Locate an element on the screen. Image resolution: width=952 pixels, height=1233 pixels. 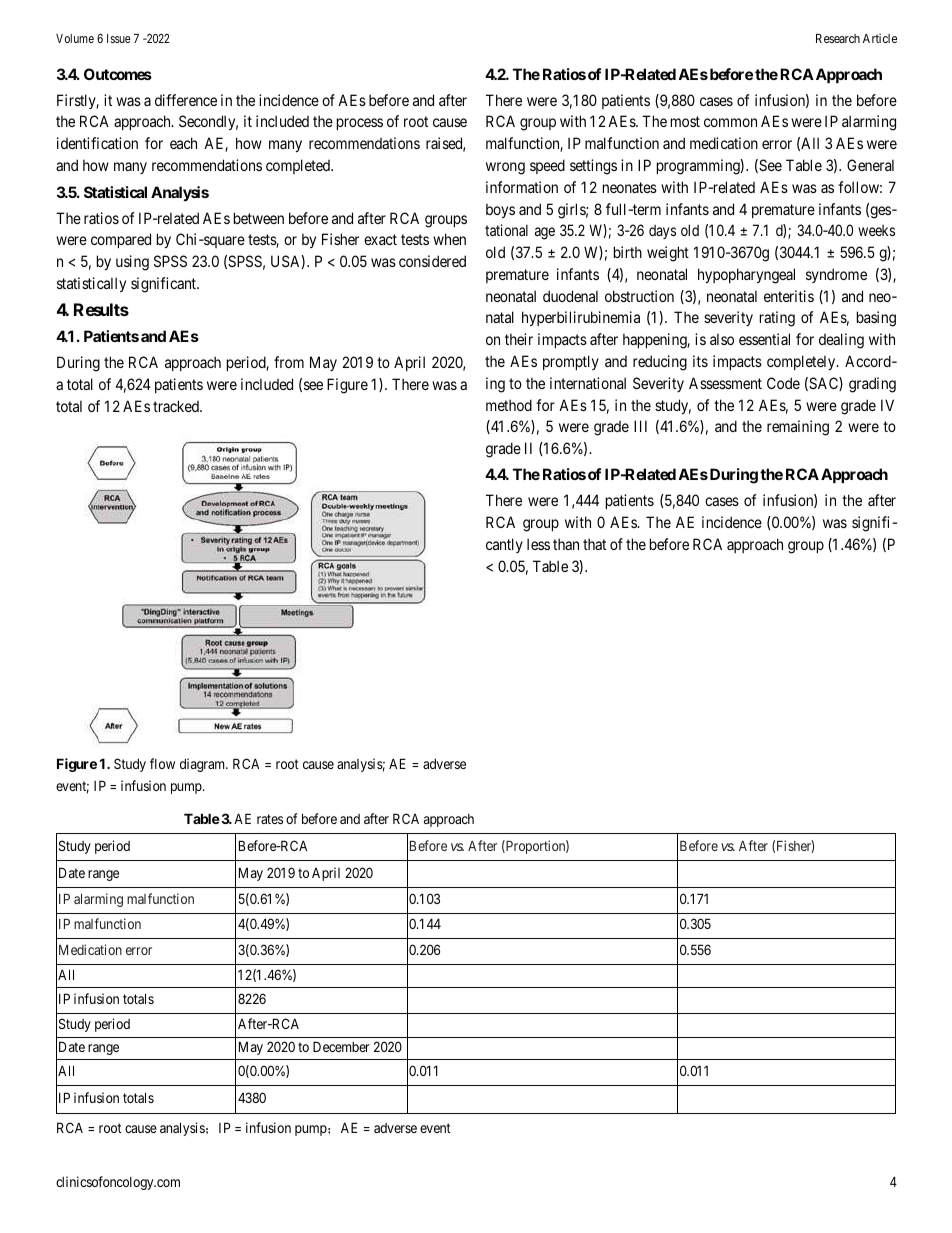
remaining is located at coordinates (798, 428).
